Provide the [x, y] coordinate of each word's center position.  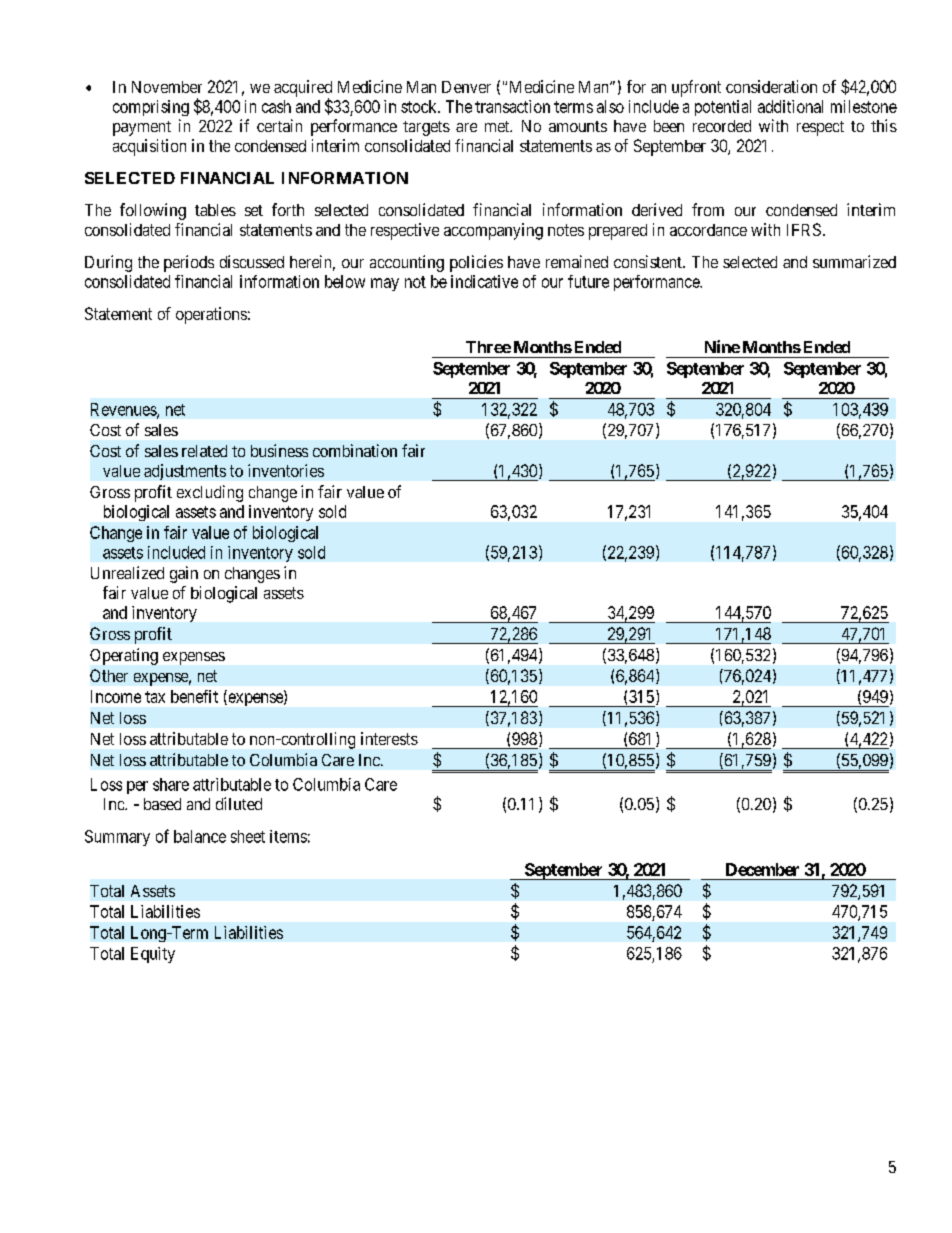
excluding [210, 493]
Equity [153, 955]
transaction [512, 106]
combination [355, 450]
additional [790, 106]
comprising [151, 108]
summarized [854, 261]
